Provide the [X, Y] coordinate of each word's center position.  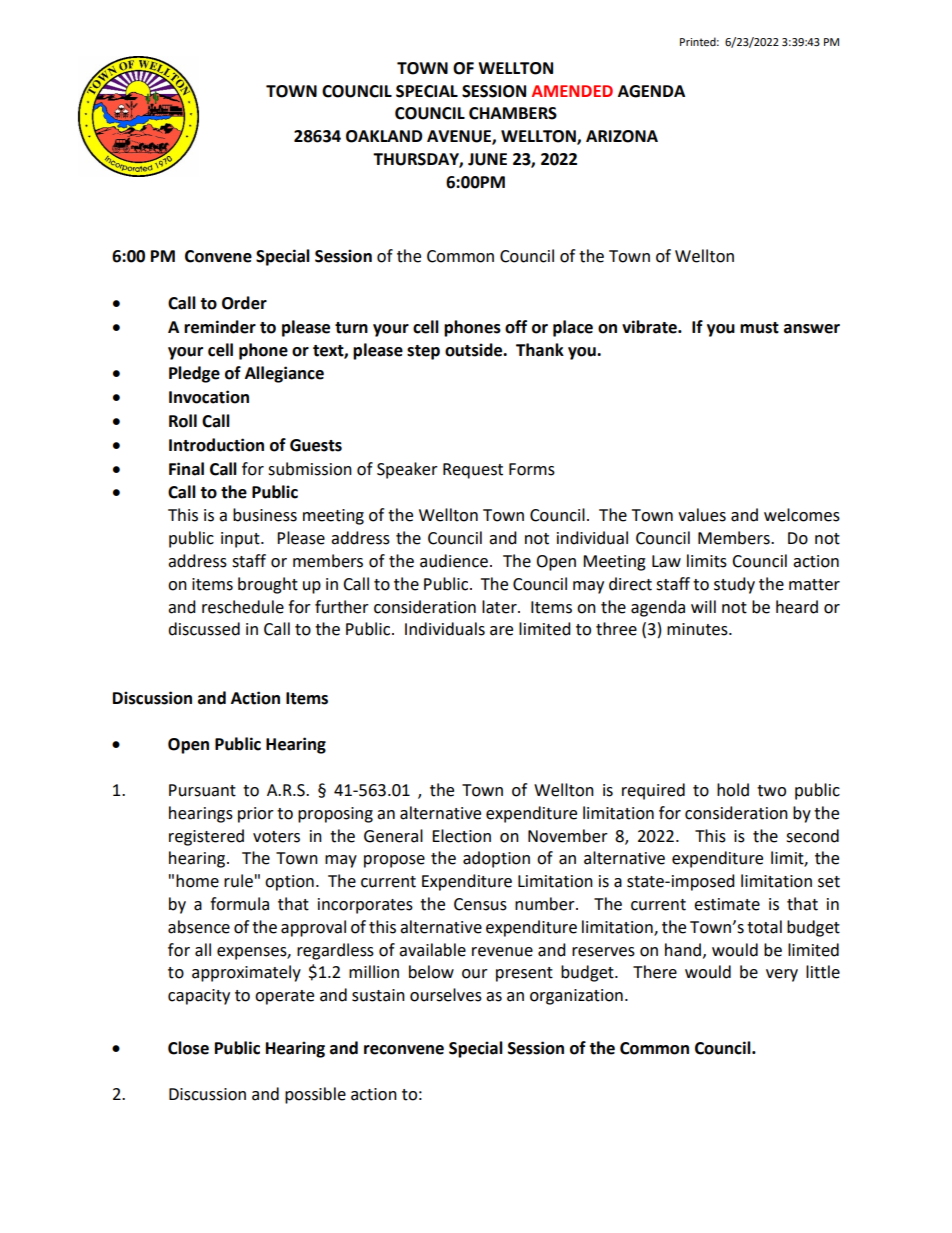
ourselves [446, 995]
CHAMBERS [513, 113]
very [782, 975]
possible [315, 1095]
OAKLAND [384, 136]
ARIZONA [622, 136]
